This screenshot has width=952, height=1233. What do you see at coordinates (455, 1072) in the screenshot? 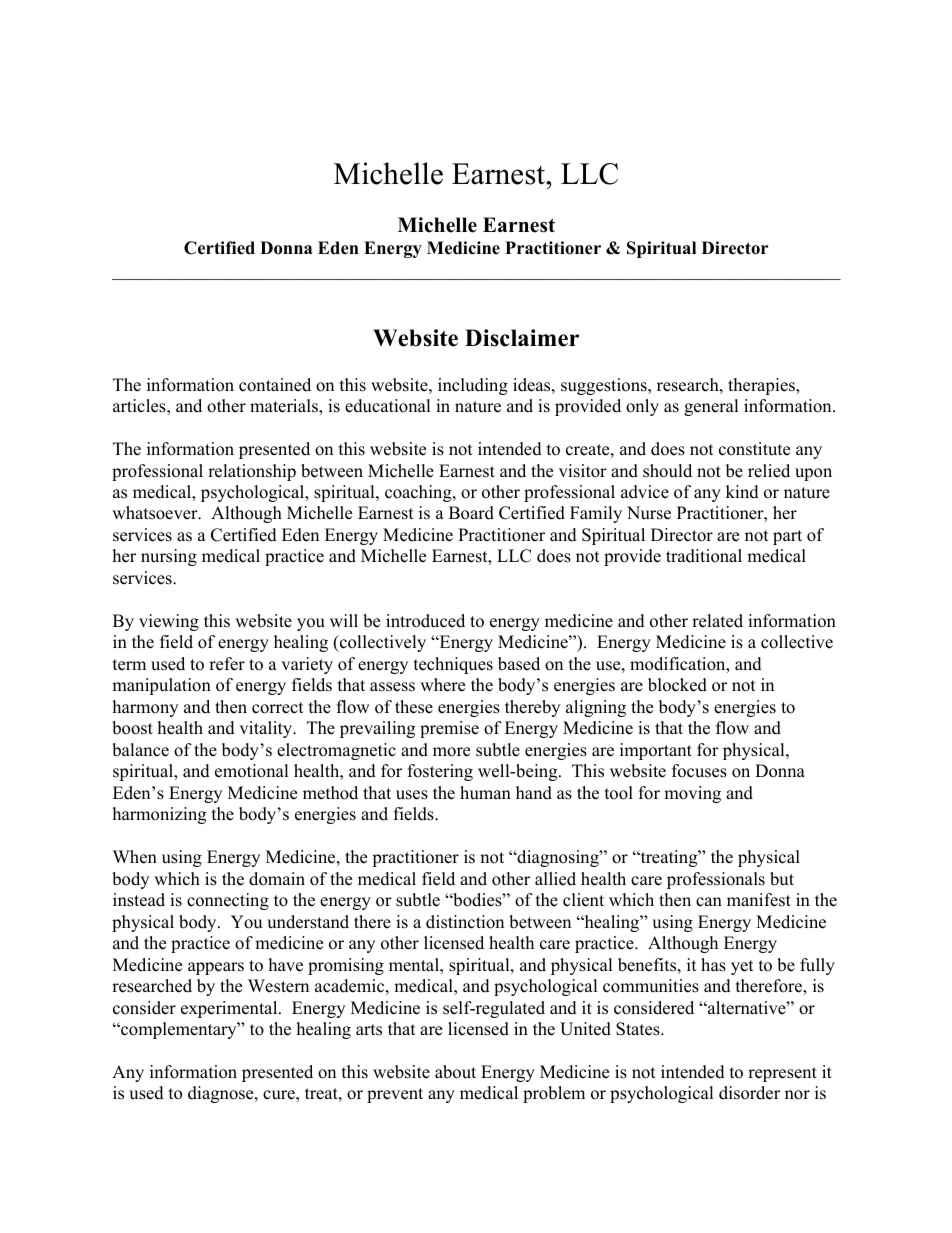
I see `about` at bounding box center [455, 1072].
